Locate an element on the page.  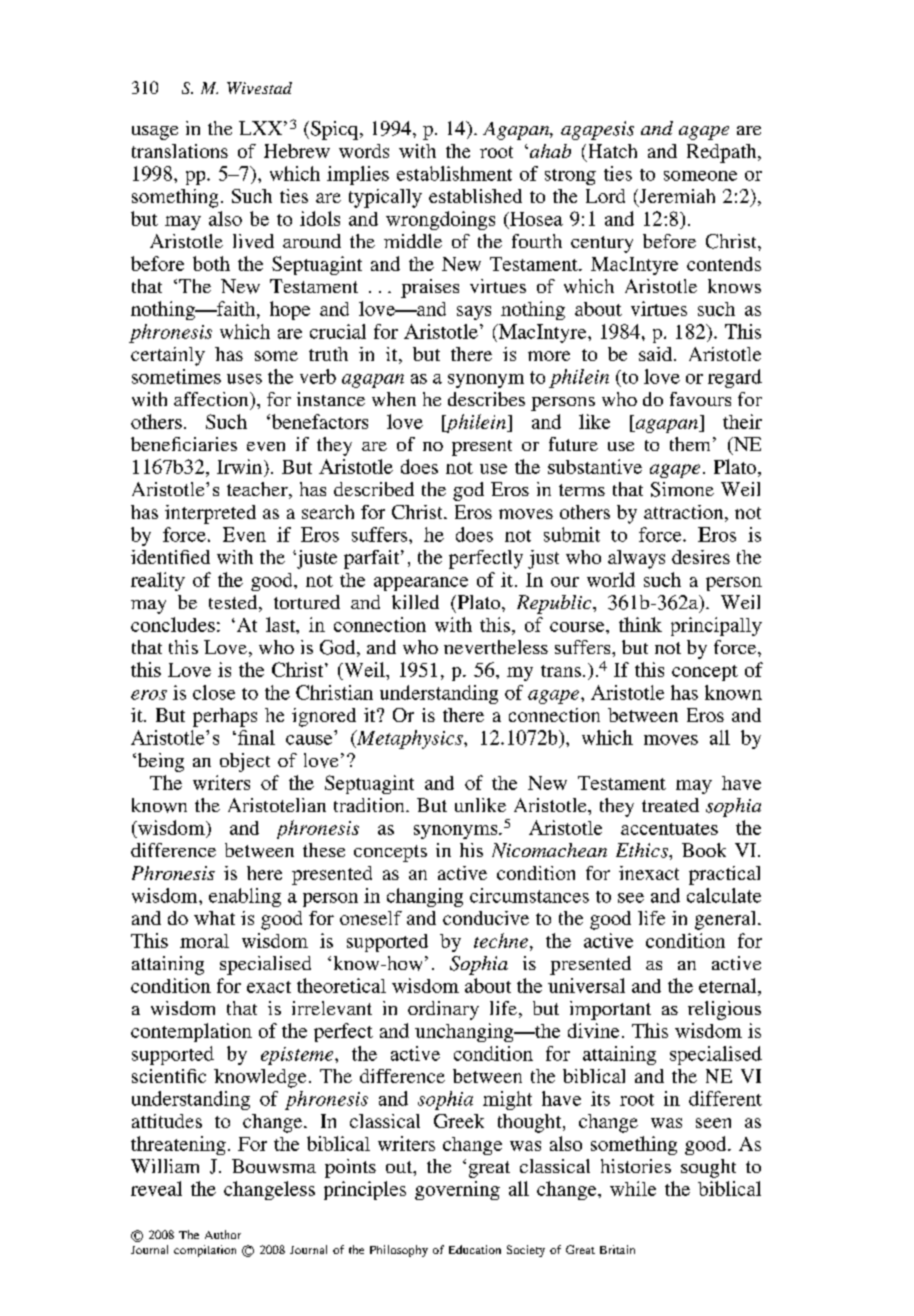
governing is located at coordinates (457, 1190).
